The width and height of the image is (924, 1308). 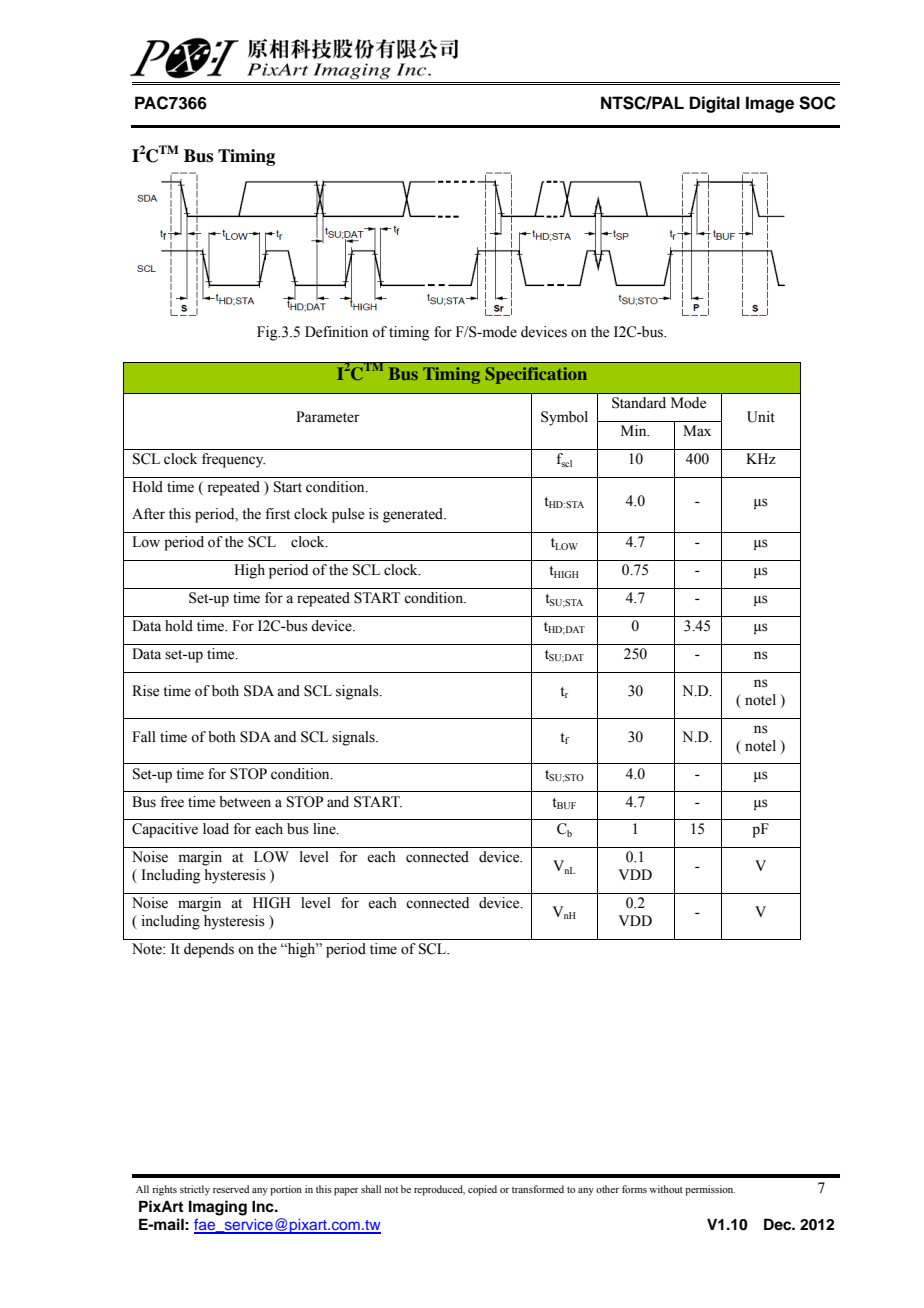 What do you see at coordinates (697, 430) in the image?
I see `Max` at bounding box center [697, 430].
